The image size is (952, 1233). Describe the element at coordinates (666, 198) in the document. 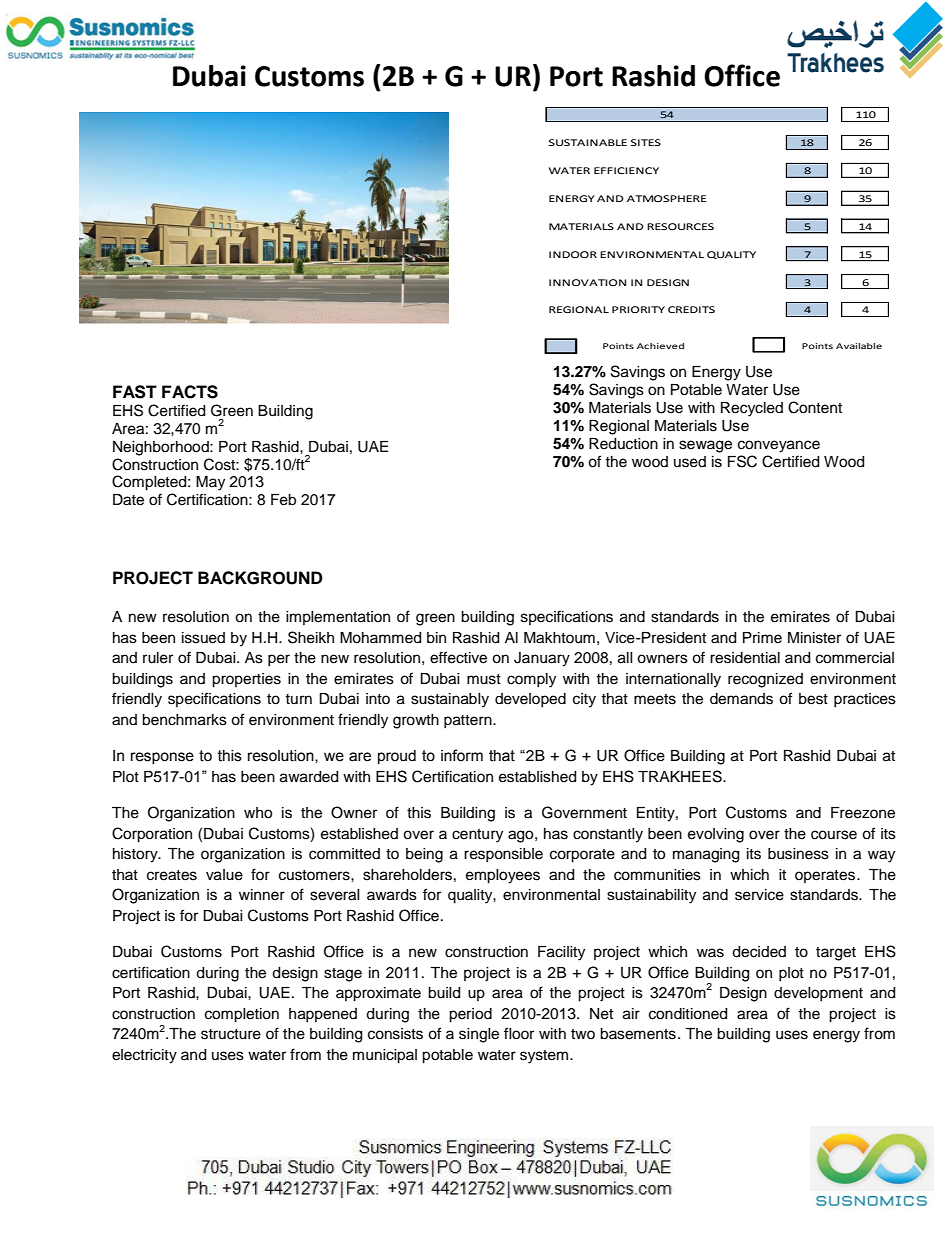

I see `ATMOSPHERE` at that location.
